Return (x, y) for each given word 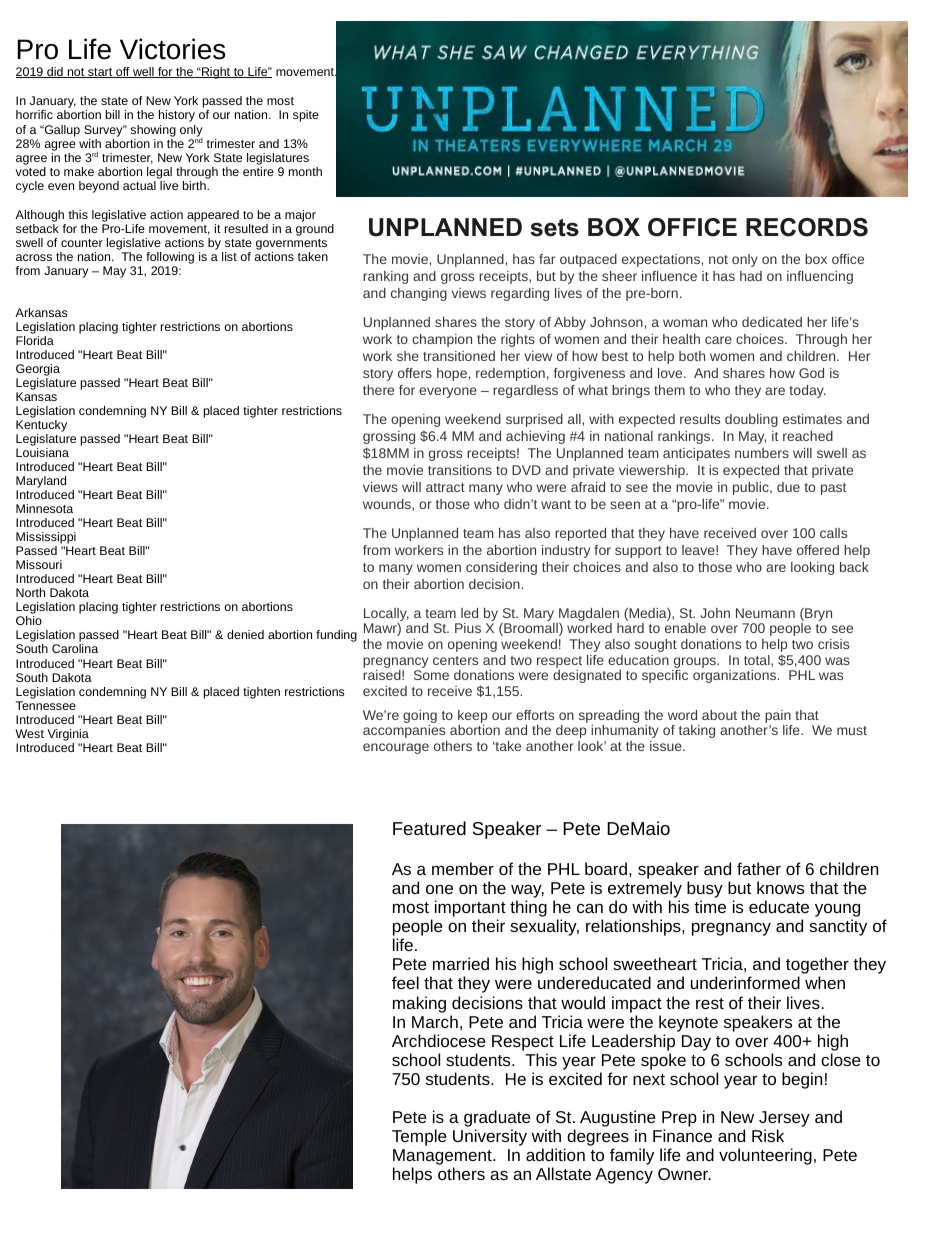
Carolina (75, 648)
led (469, 613)
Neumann (765, 613)
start (100, 73)
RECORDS (807, 227)
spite (306, 116)
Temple (419, 1137)
